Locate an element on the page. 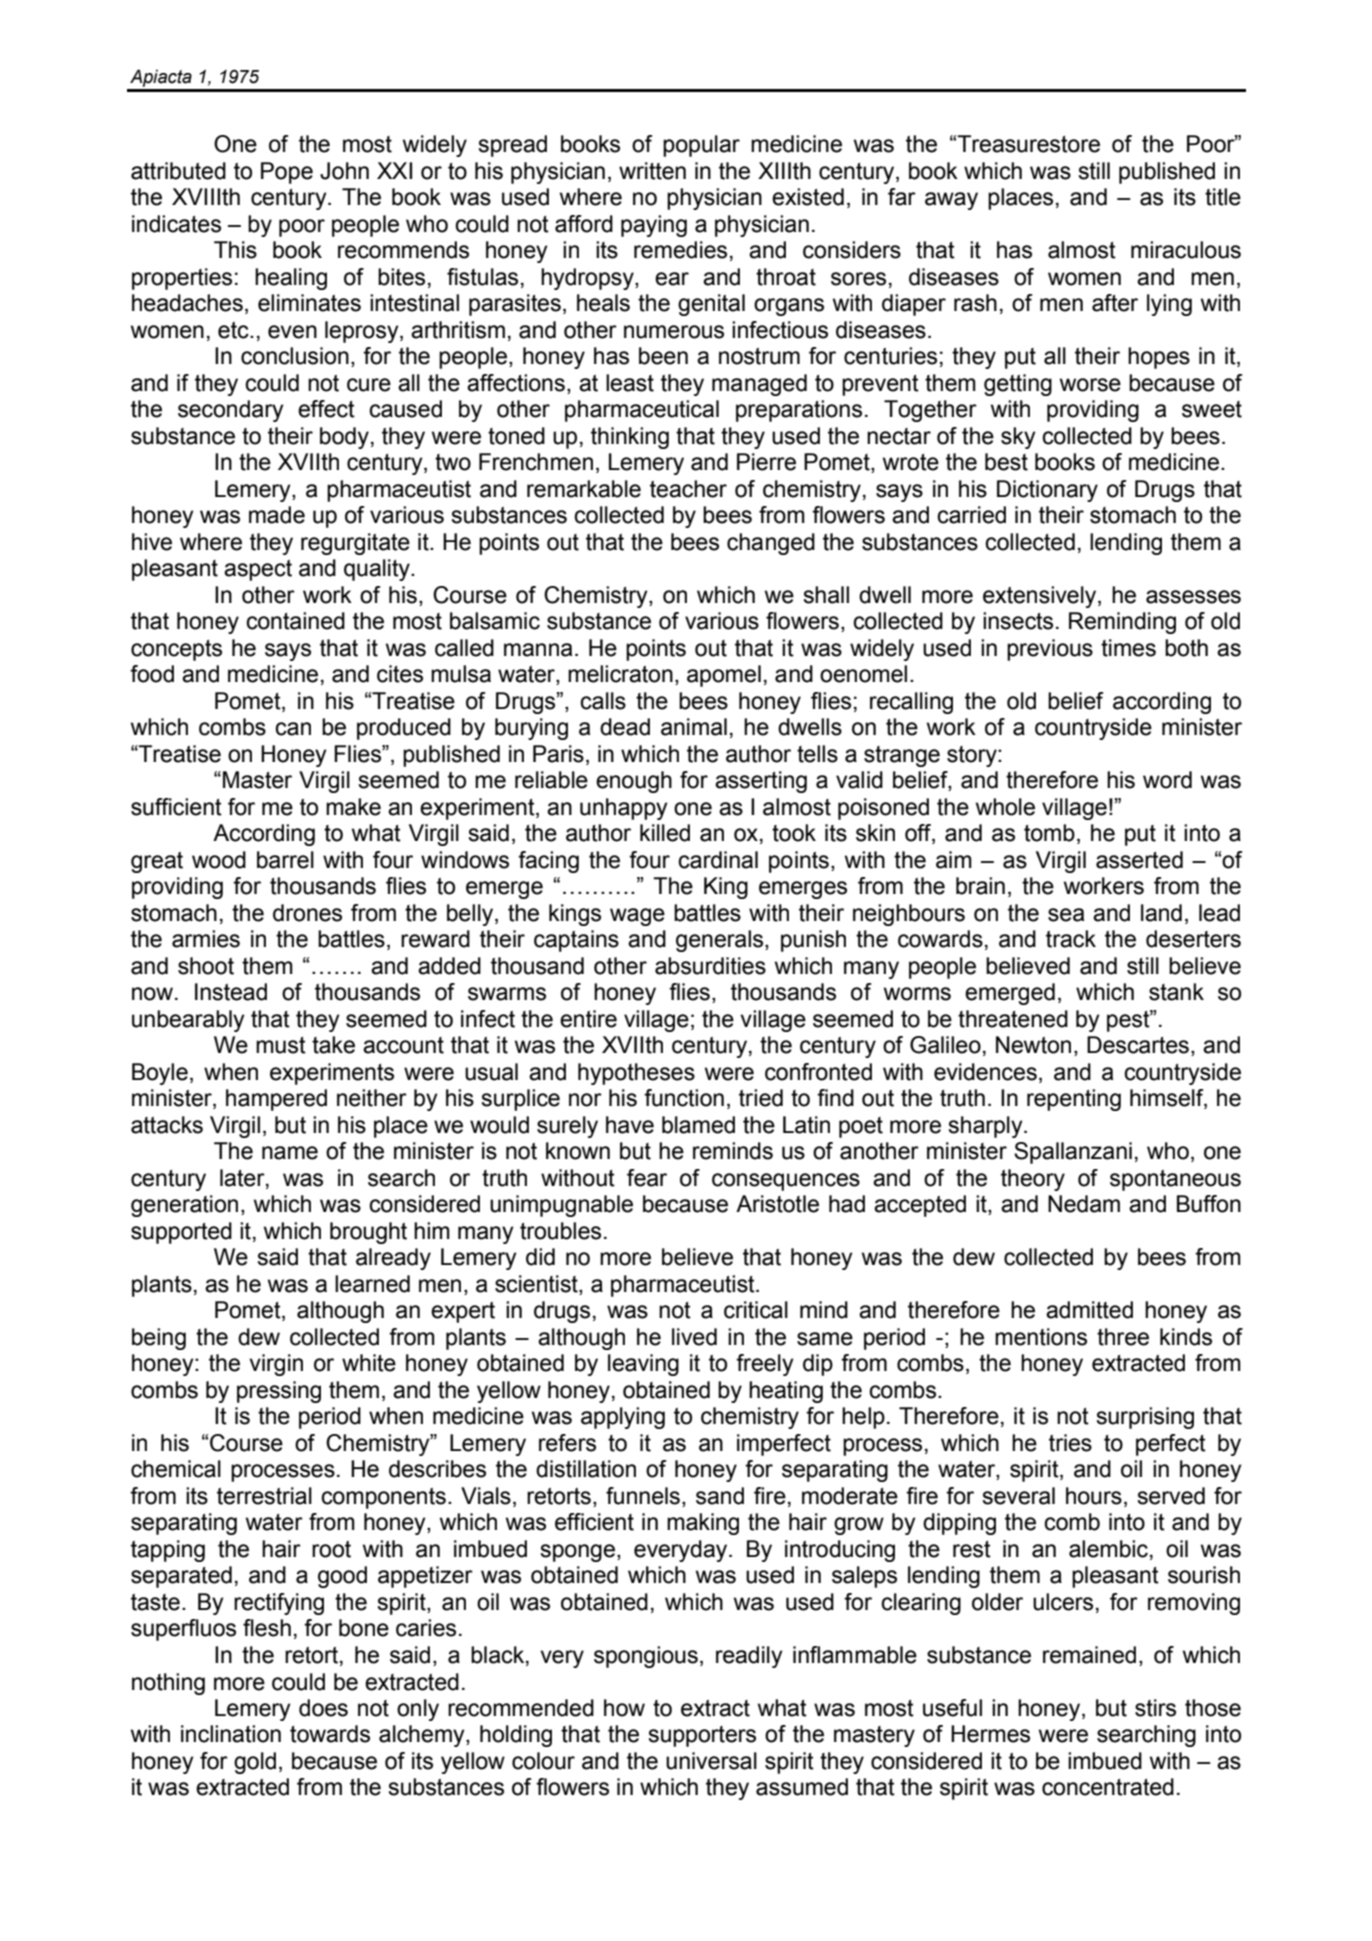  can is located at coordinates (293, 729).
